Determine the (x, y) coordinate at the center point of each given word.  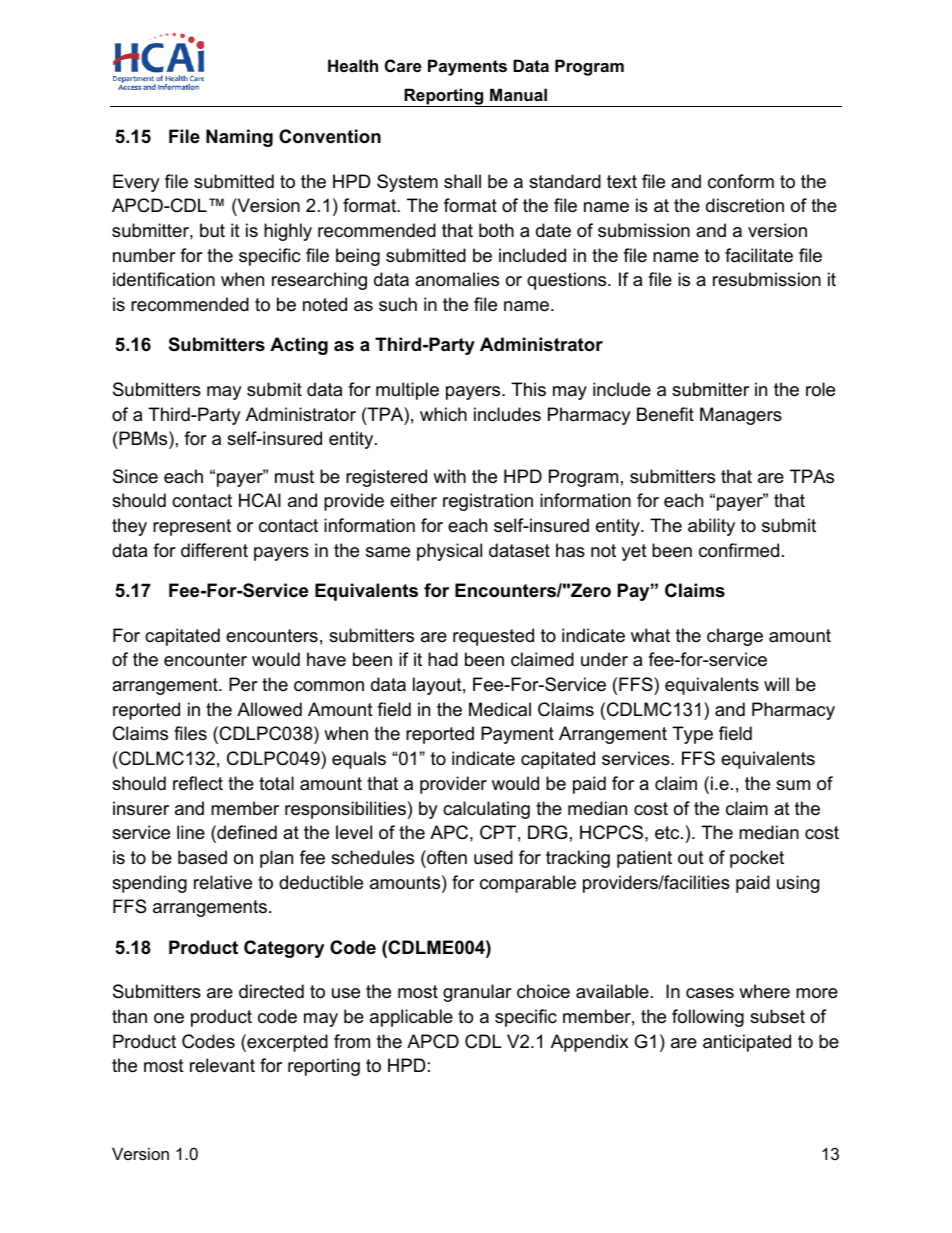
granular (477, 993)
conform (741, 181)
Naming (239, 138)
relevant (222, 1065)
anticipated (747, 1043)
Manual (518, 94)
